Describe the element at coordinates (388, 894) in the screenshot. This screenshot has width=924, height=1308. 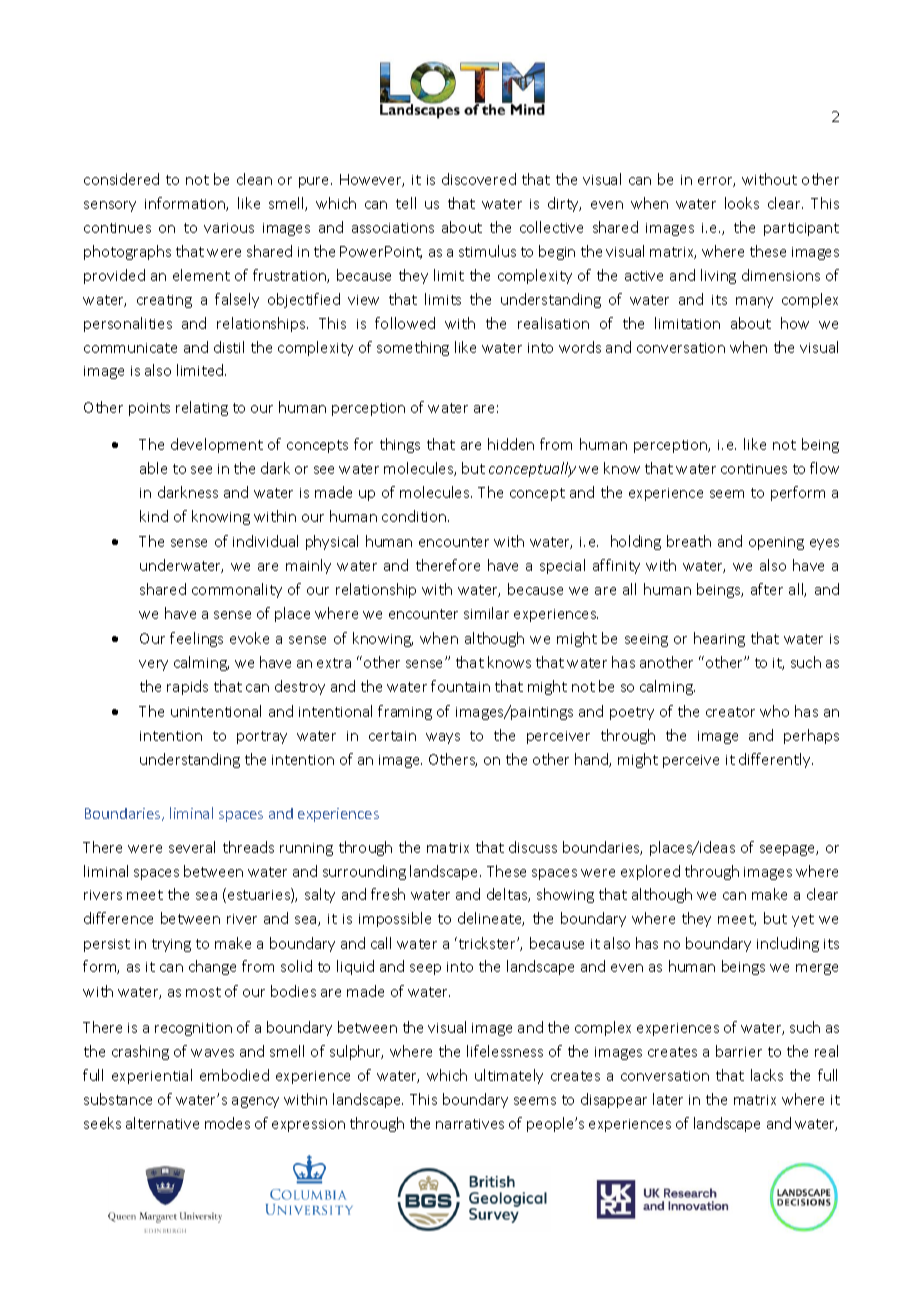
I see `fresh` at that location.
